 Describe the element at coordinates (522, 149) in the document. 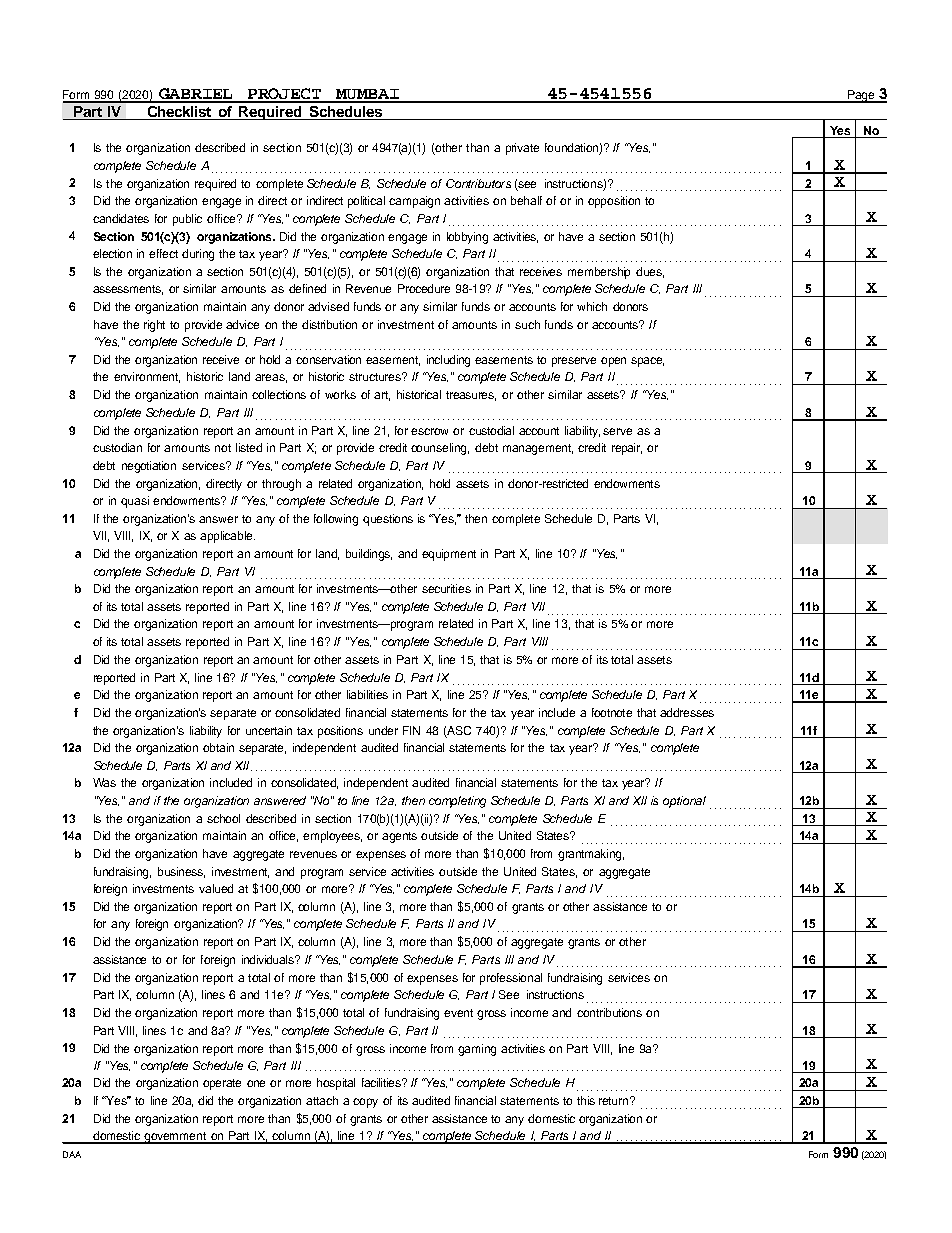

I see `private` at that location.
